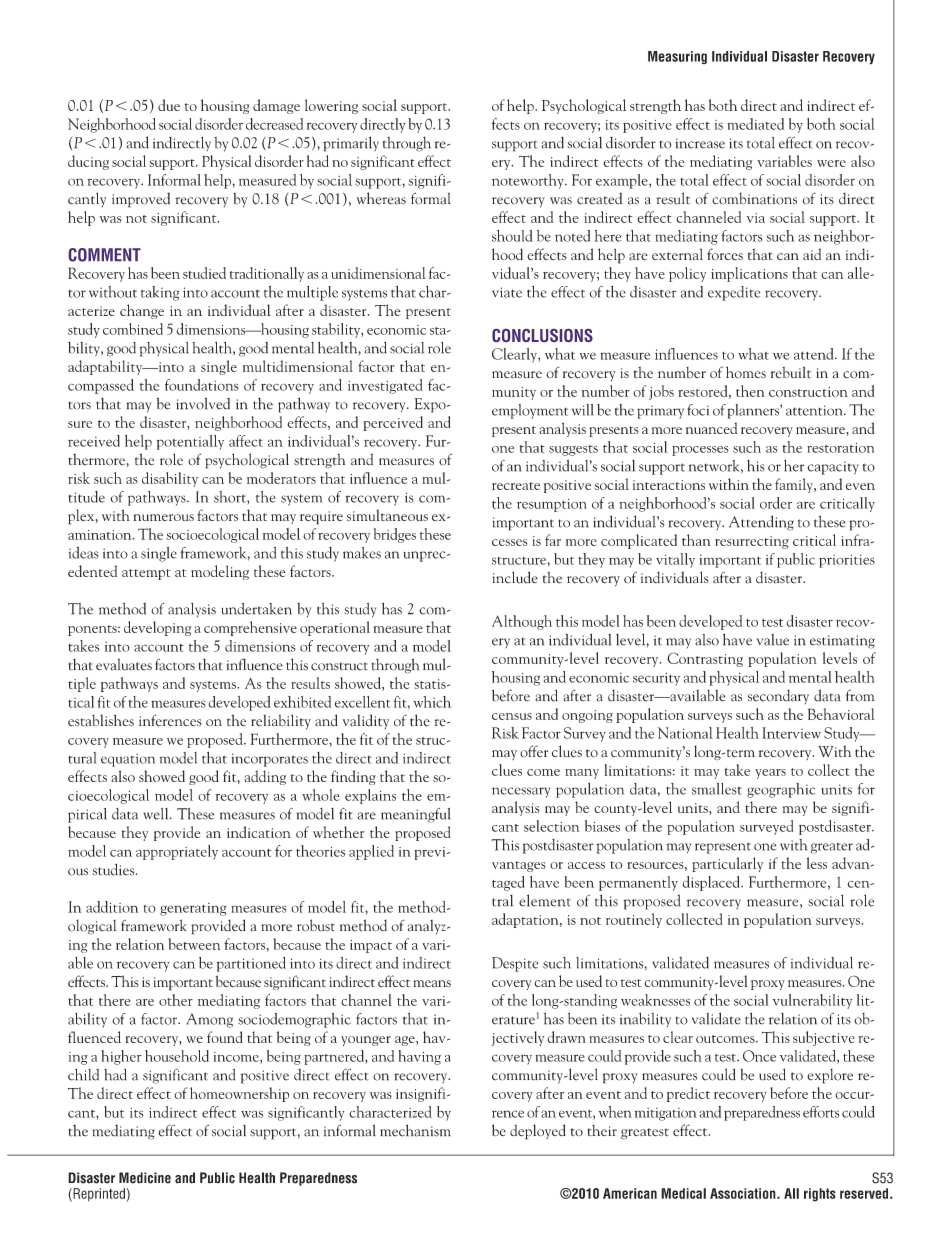 The width and height of the image is (952, 1233). What do you see at coordinates (773, 640) in the image?
I see `value` at bounding box center [773, 640].
